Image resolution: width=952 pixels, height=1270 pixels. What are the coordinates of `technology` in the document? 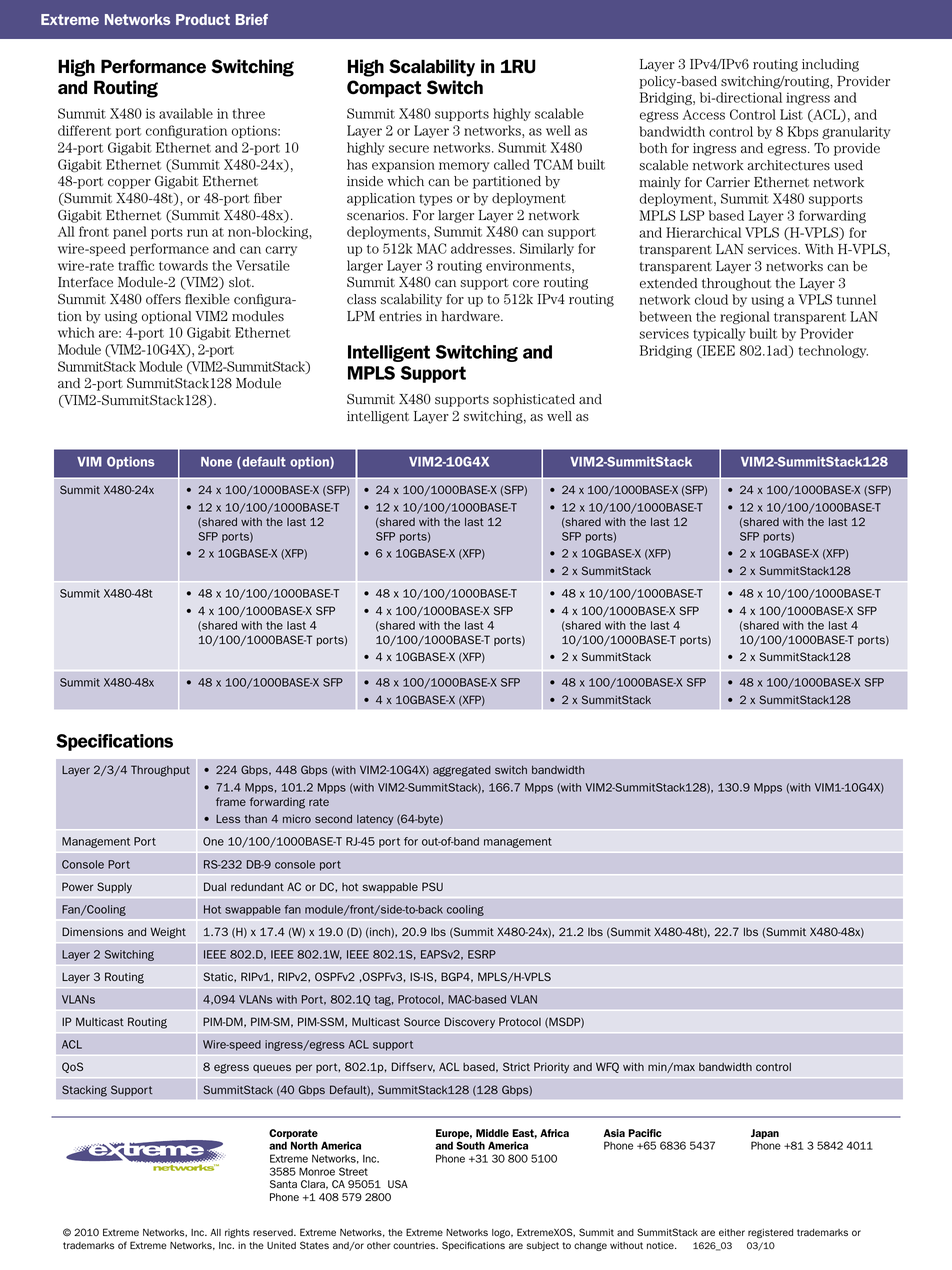 It's located at (833, 351).
